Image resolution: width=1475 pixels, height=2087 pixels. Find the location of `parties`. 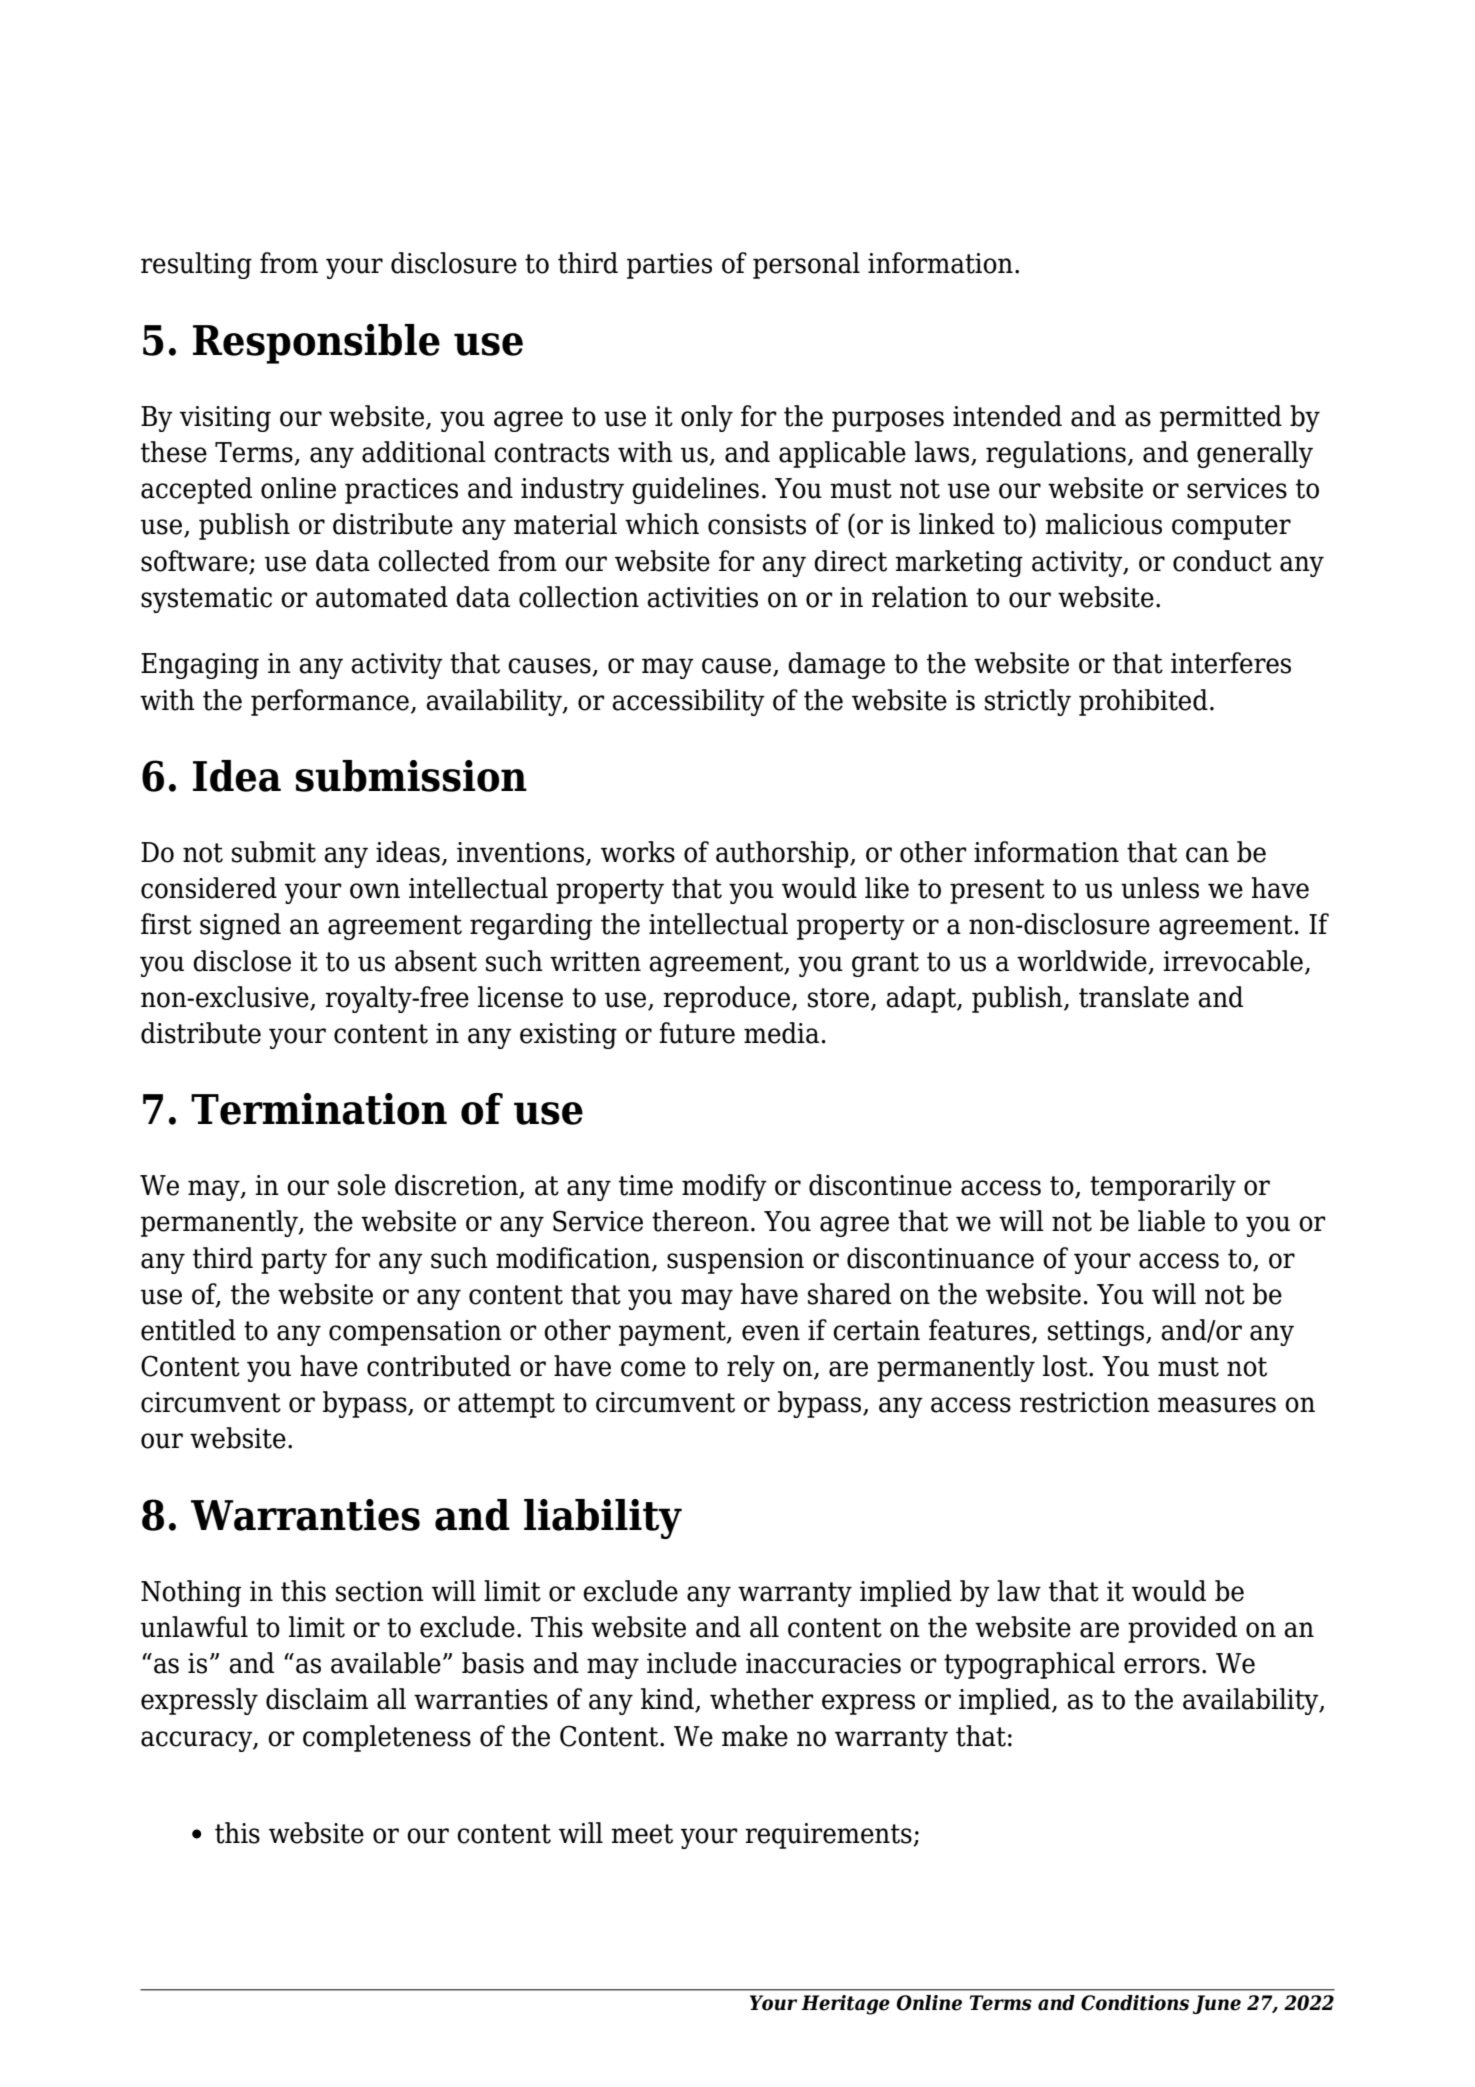

parties is located at coordinates (669, 266).
